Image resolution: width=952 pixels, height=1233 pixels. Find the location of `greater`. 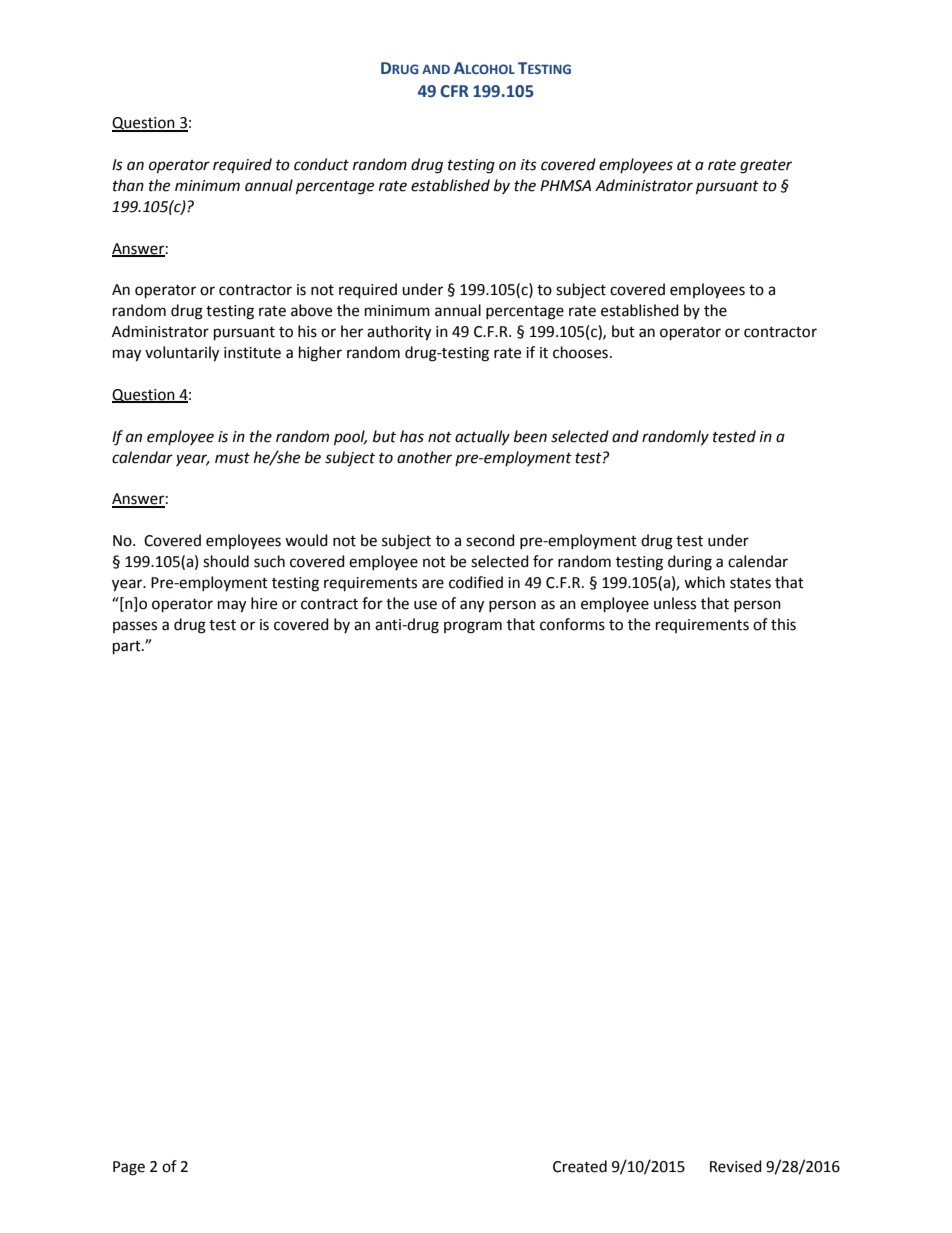

greater is located at coordinates (766, 167).
